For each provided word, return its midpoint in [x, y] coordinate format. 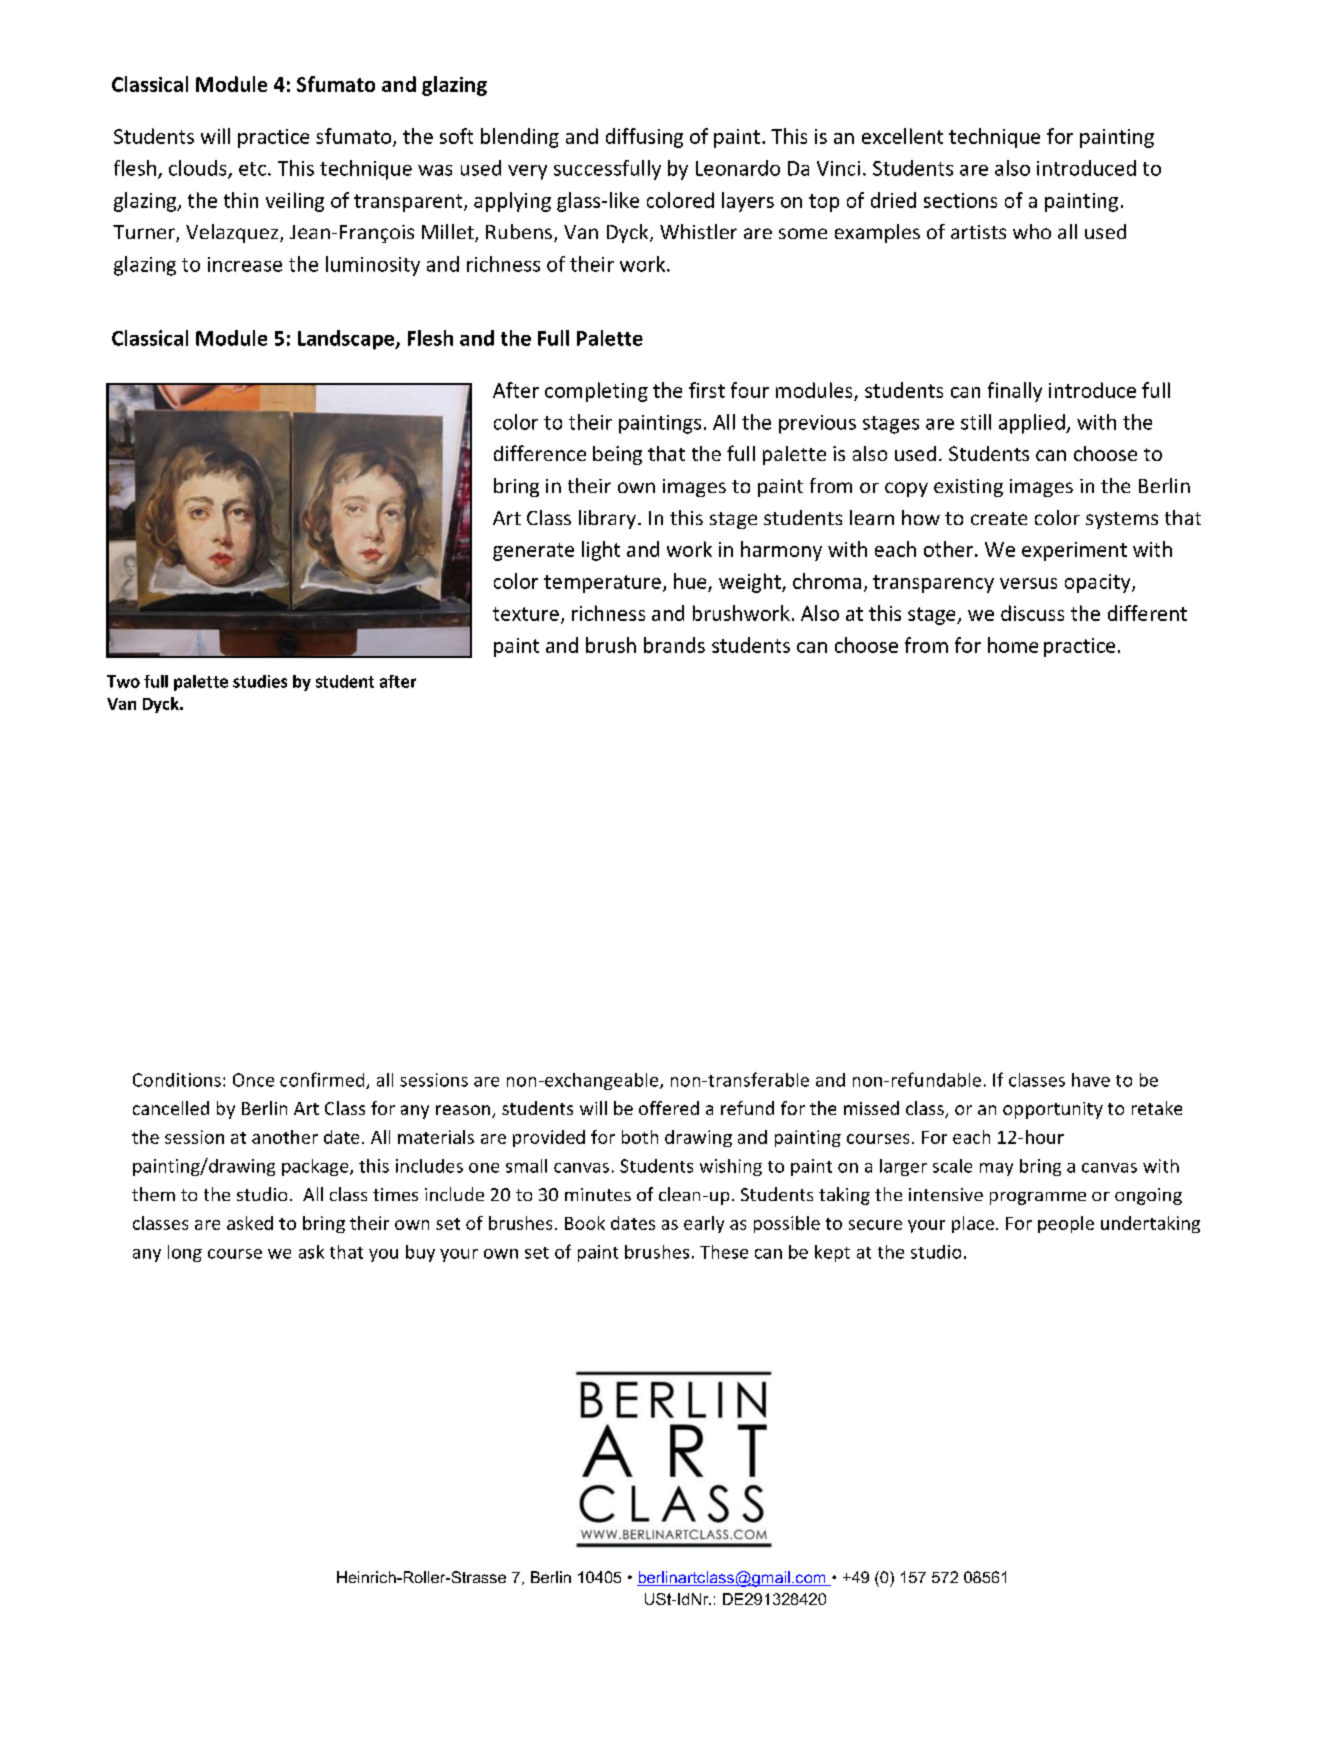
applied [1033, 424]
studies [260, 681]
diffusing [644, 138]
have [1091, 1080]
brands [674, 645]
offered [669, 1108]
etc [254, 169]
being [617, 455]
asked [250, 1223]
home [1013, 645]
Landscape [347, 340]
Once [253, 1080]
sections [960, 200]
